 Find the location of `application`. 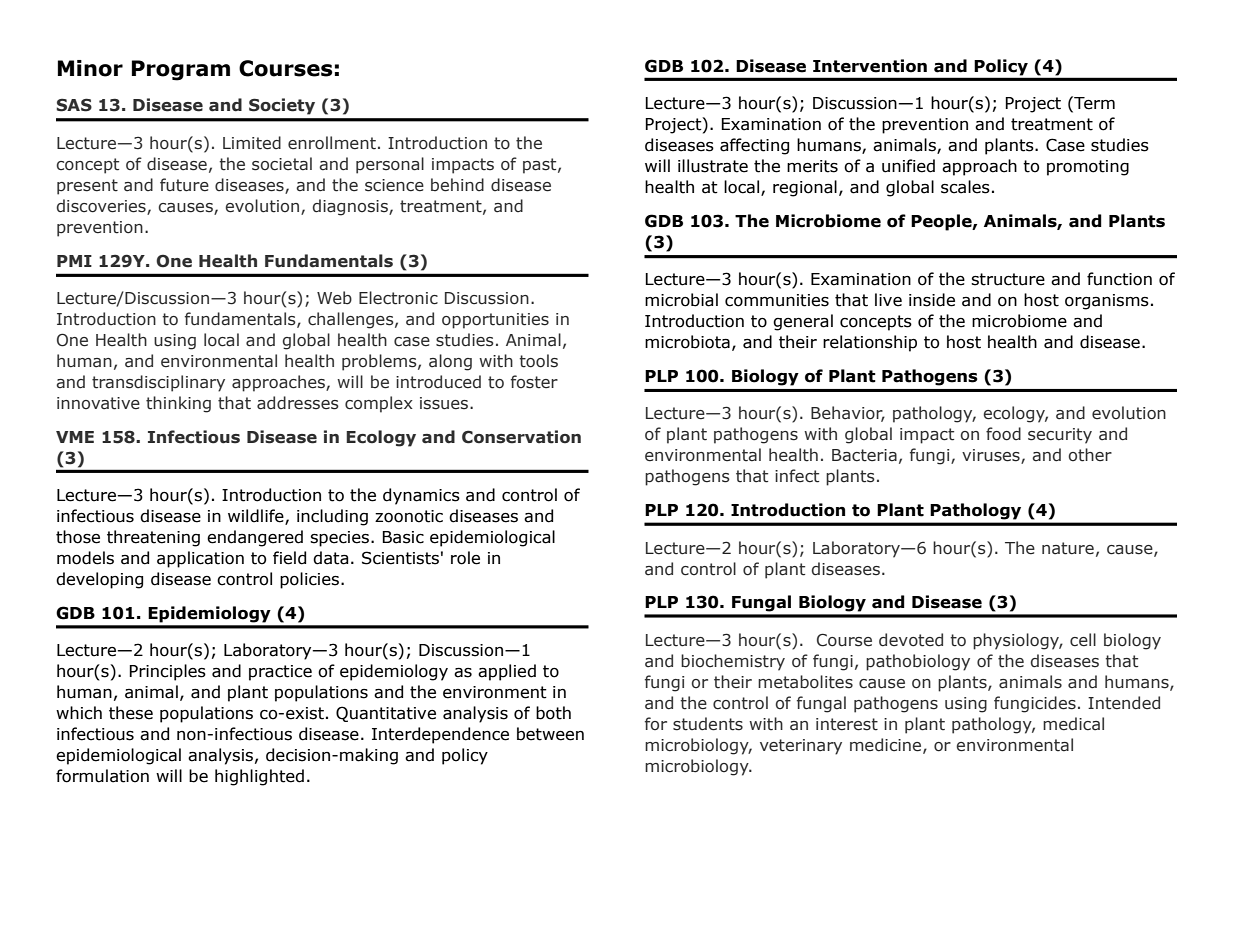

application is located at coordinates (200, 559).
